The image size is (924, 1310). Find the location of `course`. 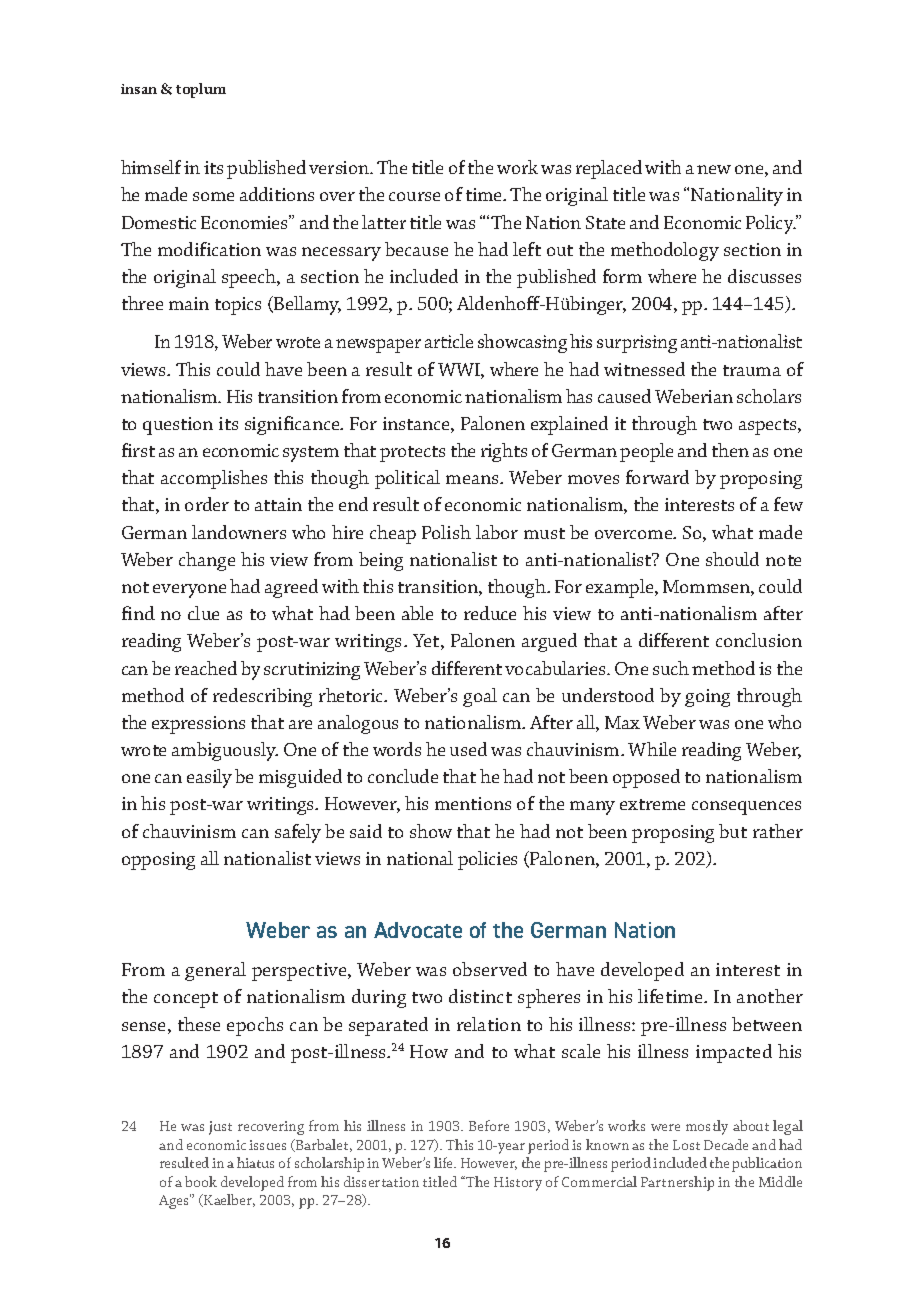

course is located at coordinates (414, 196).
